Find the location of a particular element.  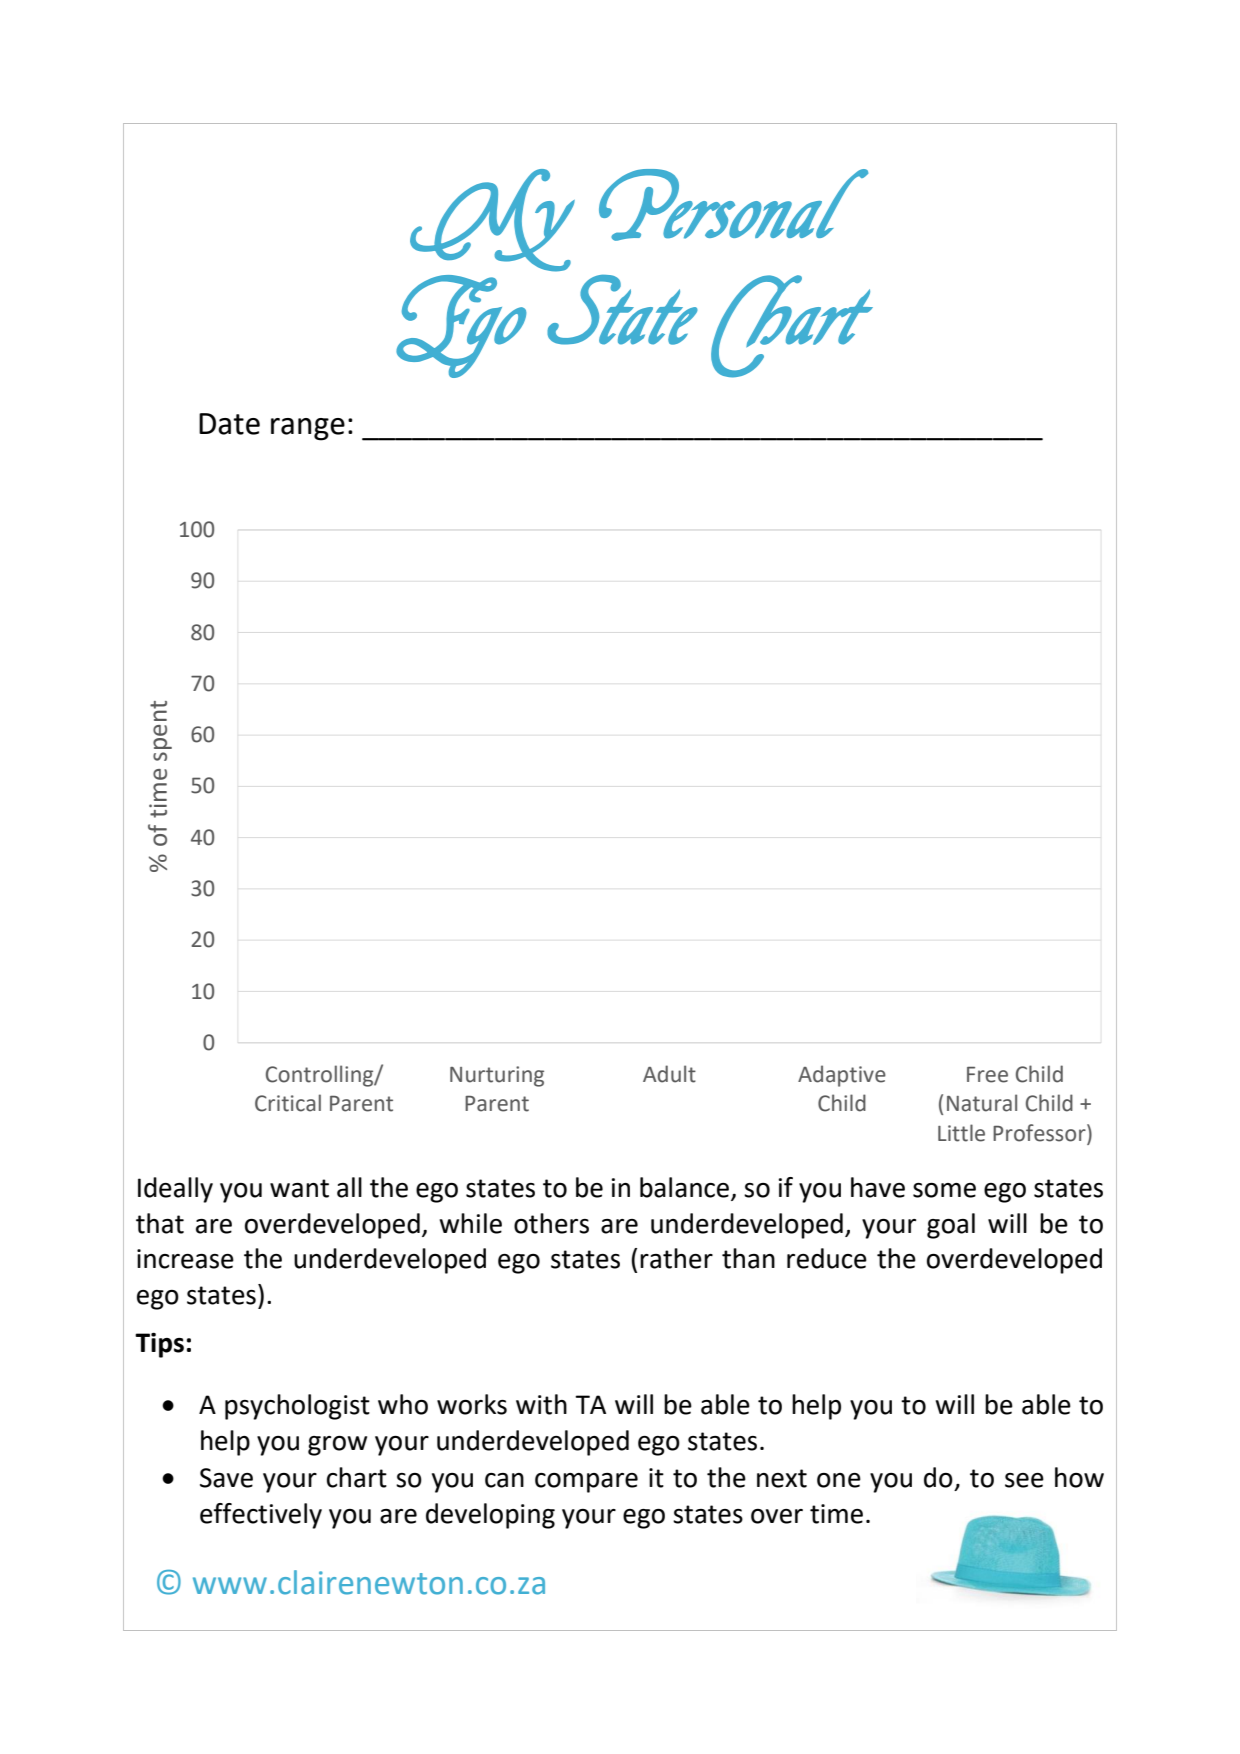

Adult is located at coordinates (669, 1074).
